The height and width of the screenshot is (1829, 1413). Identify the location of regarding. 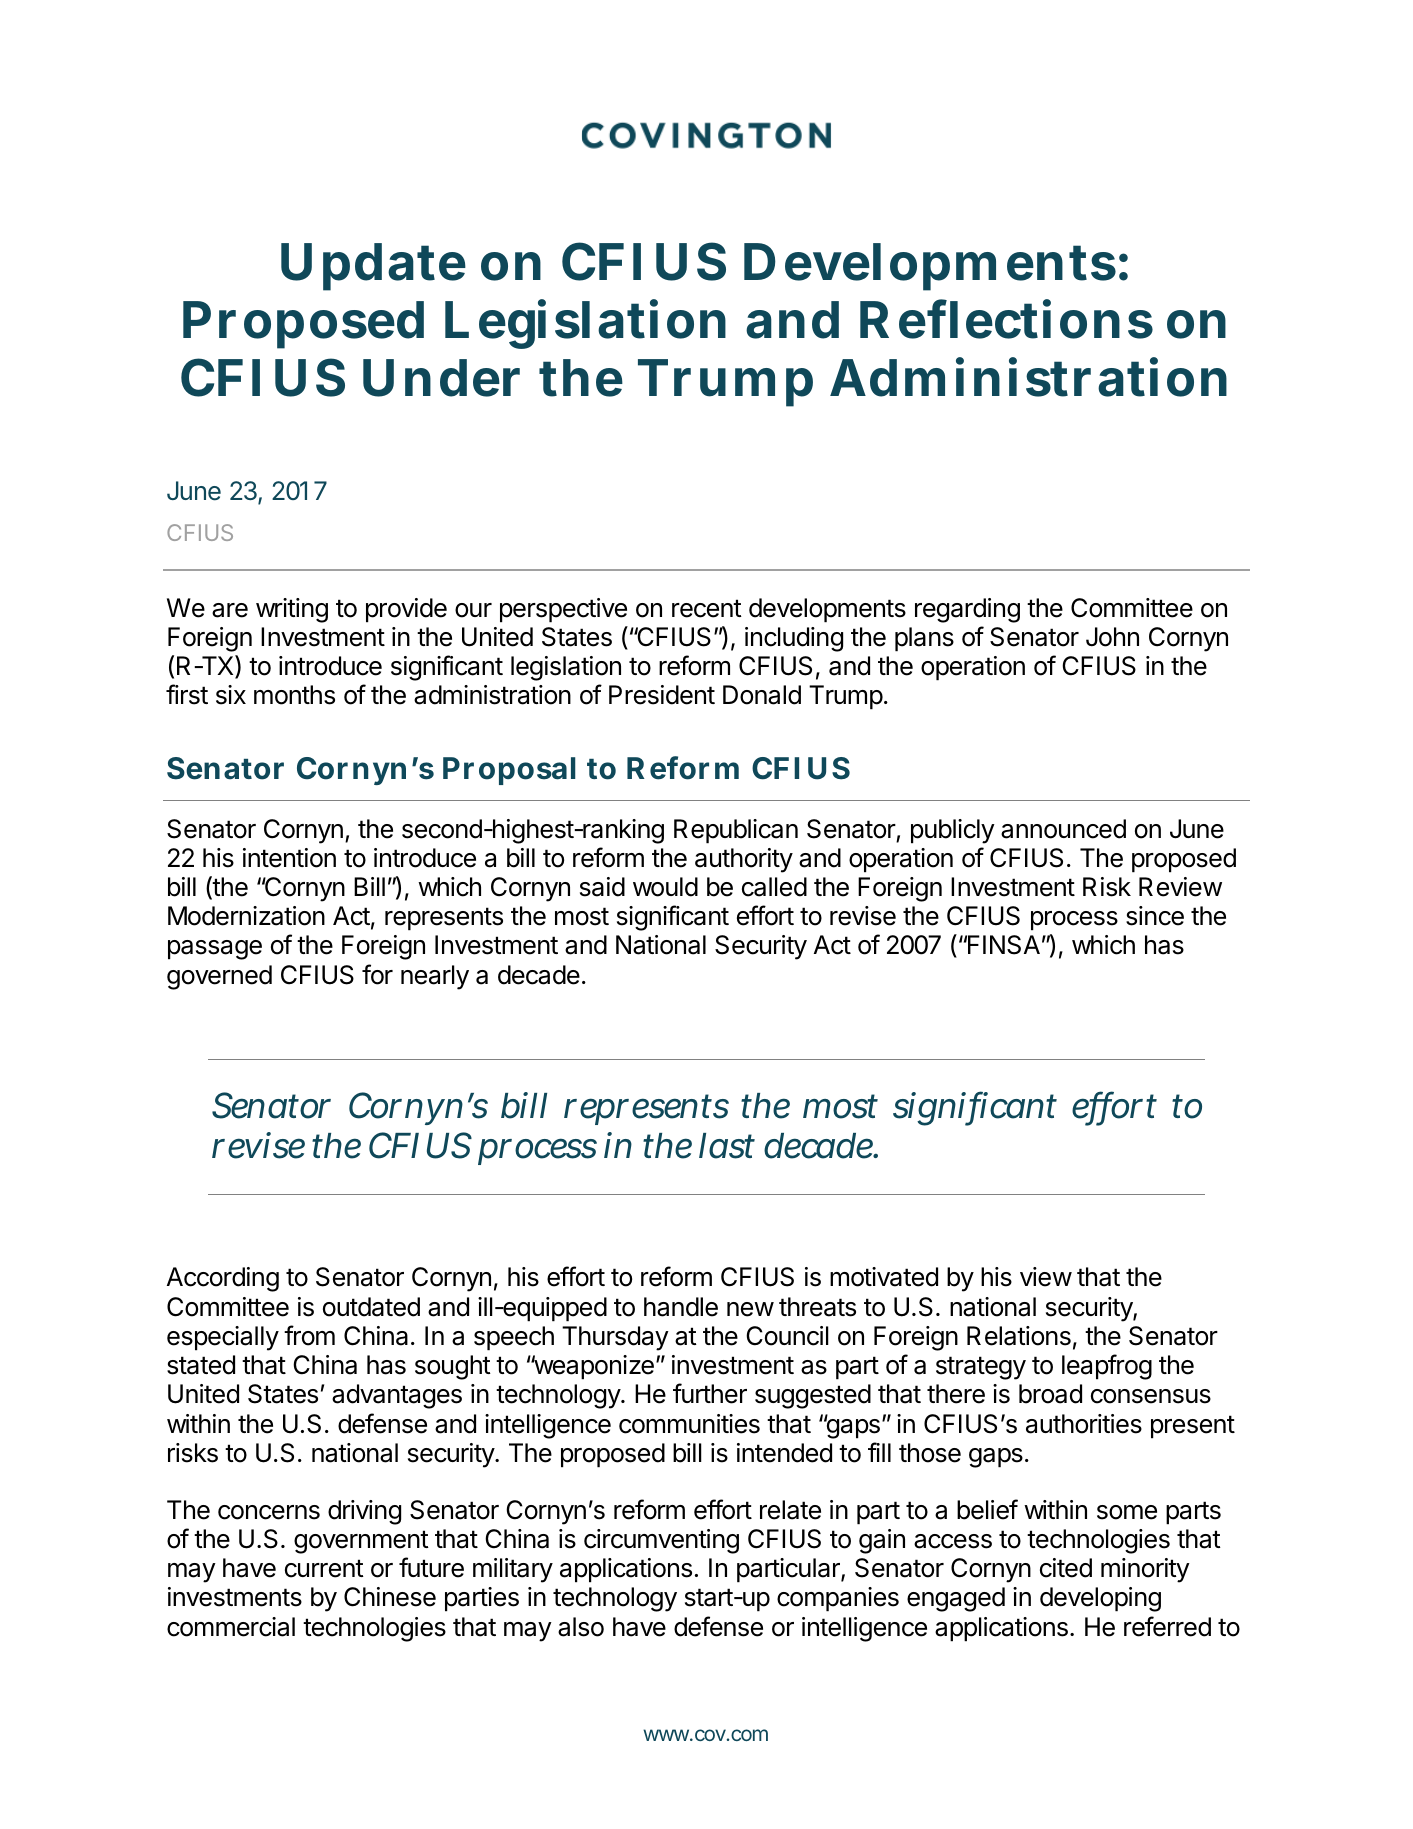
(967, 610).
